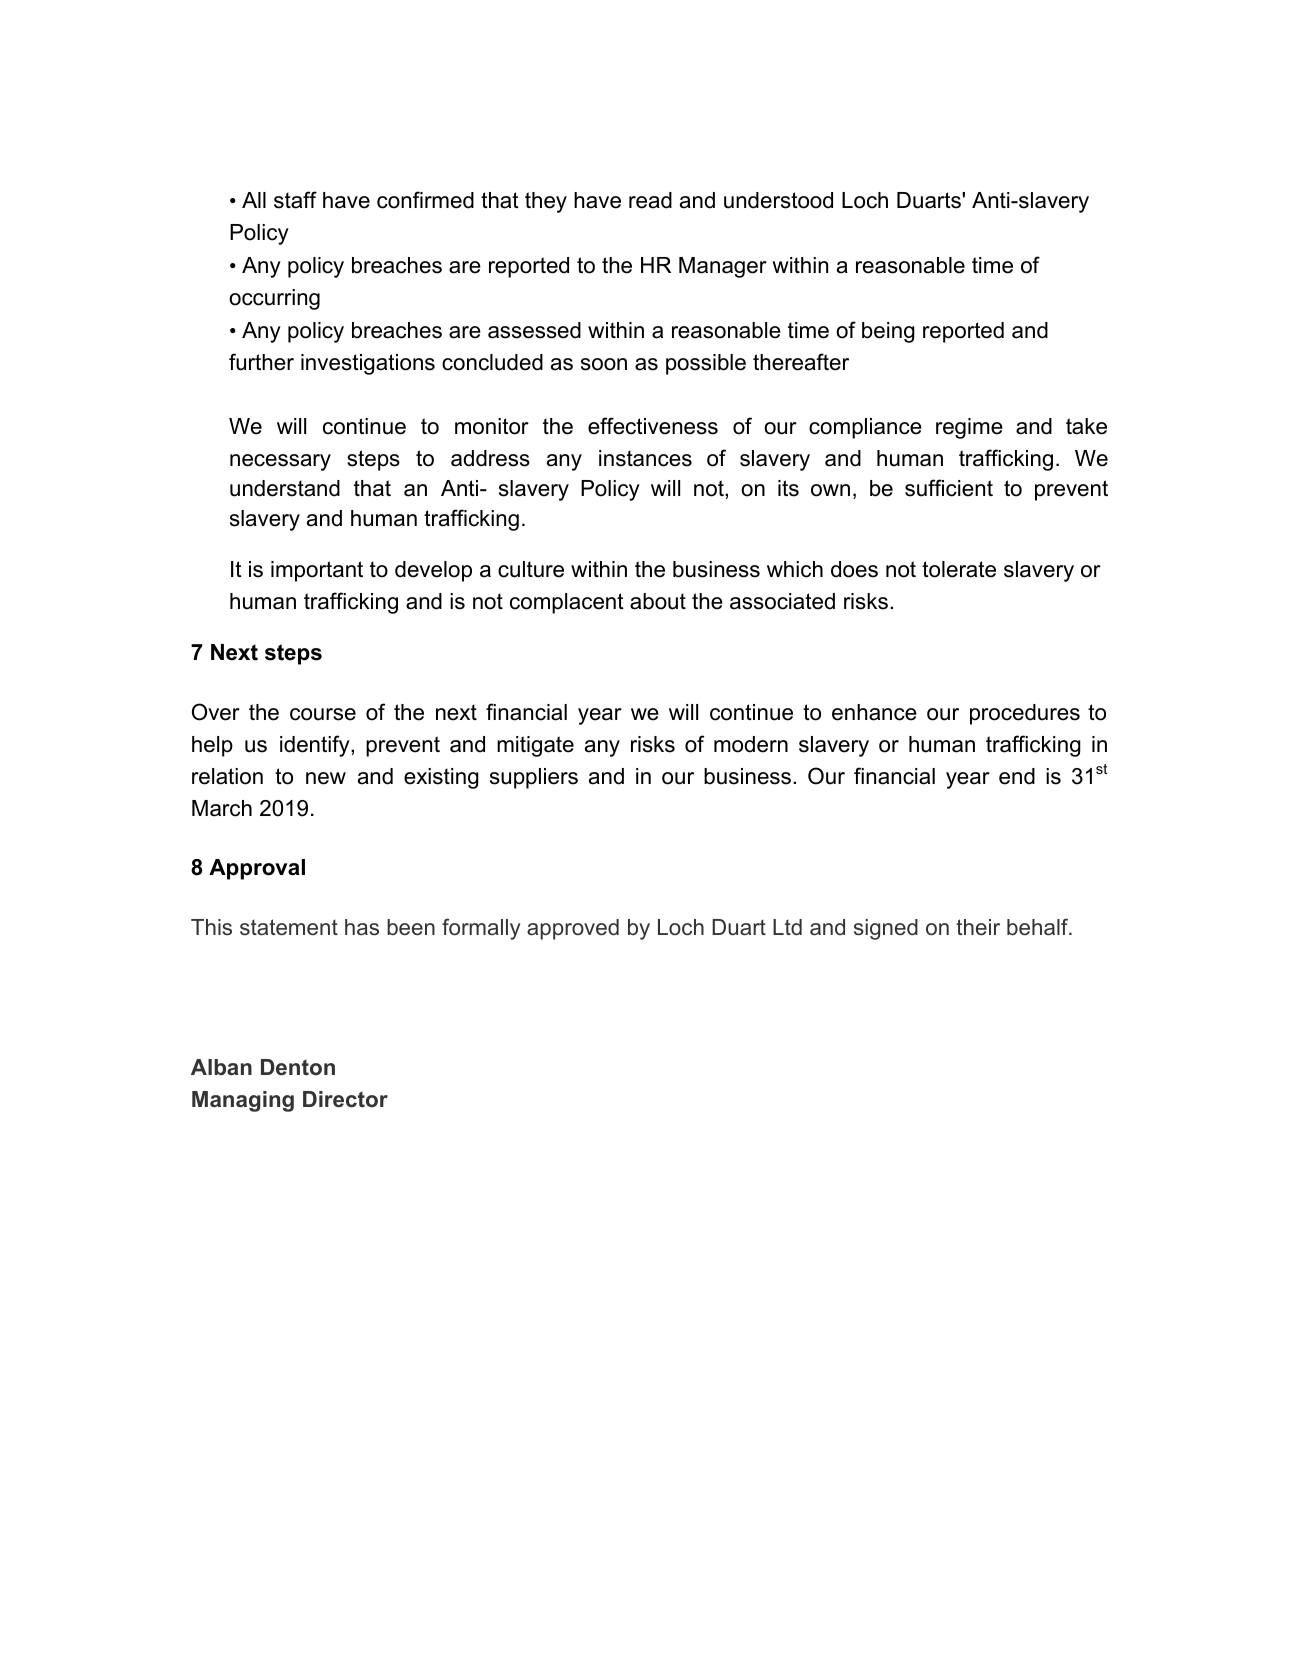  I want to click on new, so click(326, 778).
